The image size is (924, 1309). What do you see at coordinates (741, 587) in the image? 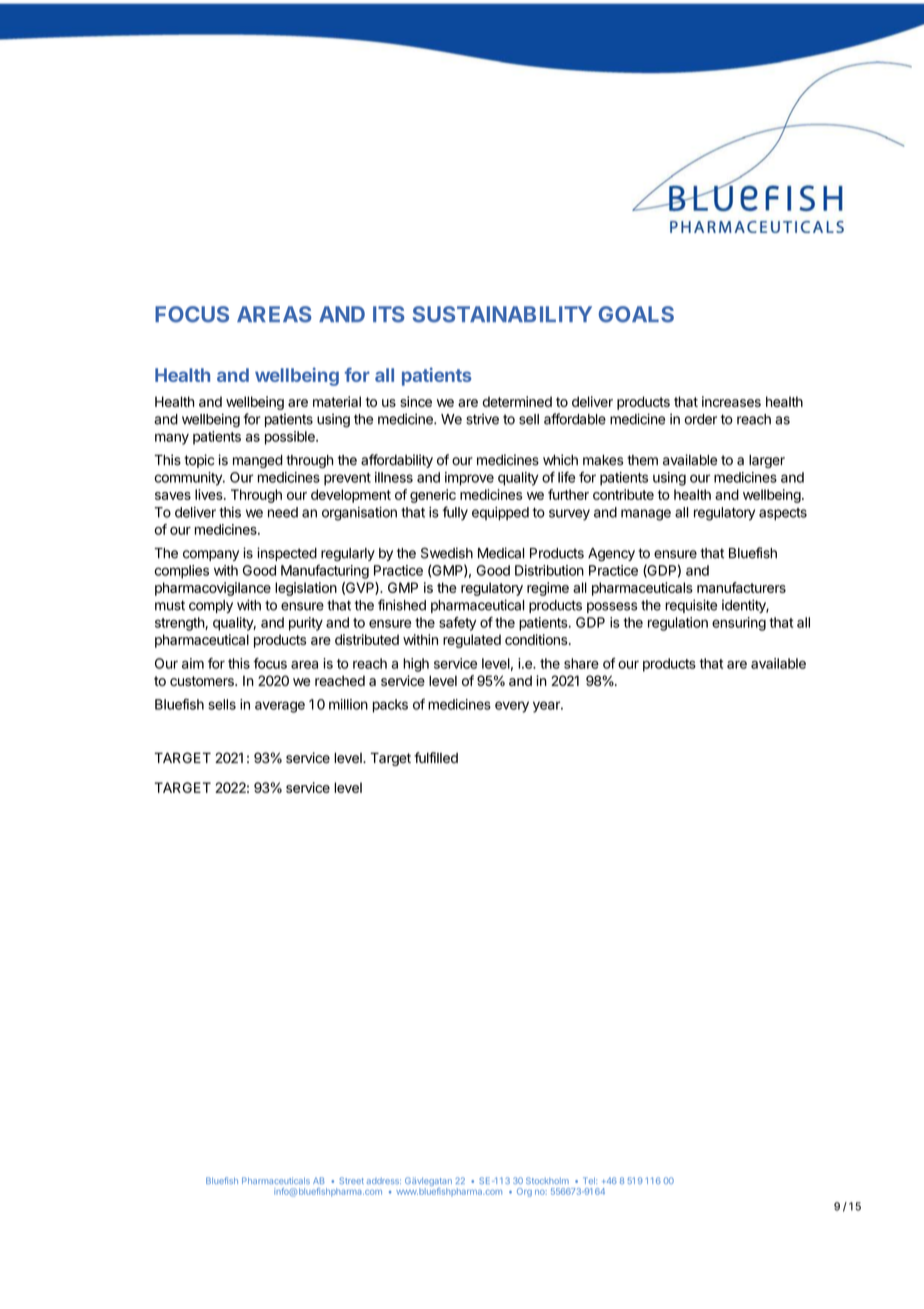
I see `manufacturers` at bounding box center [741, 587].
